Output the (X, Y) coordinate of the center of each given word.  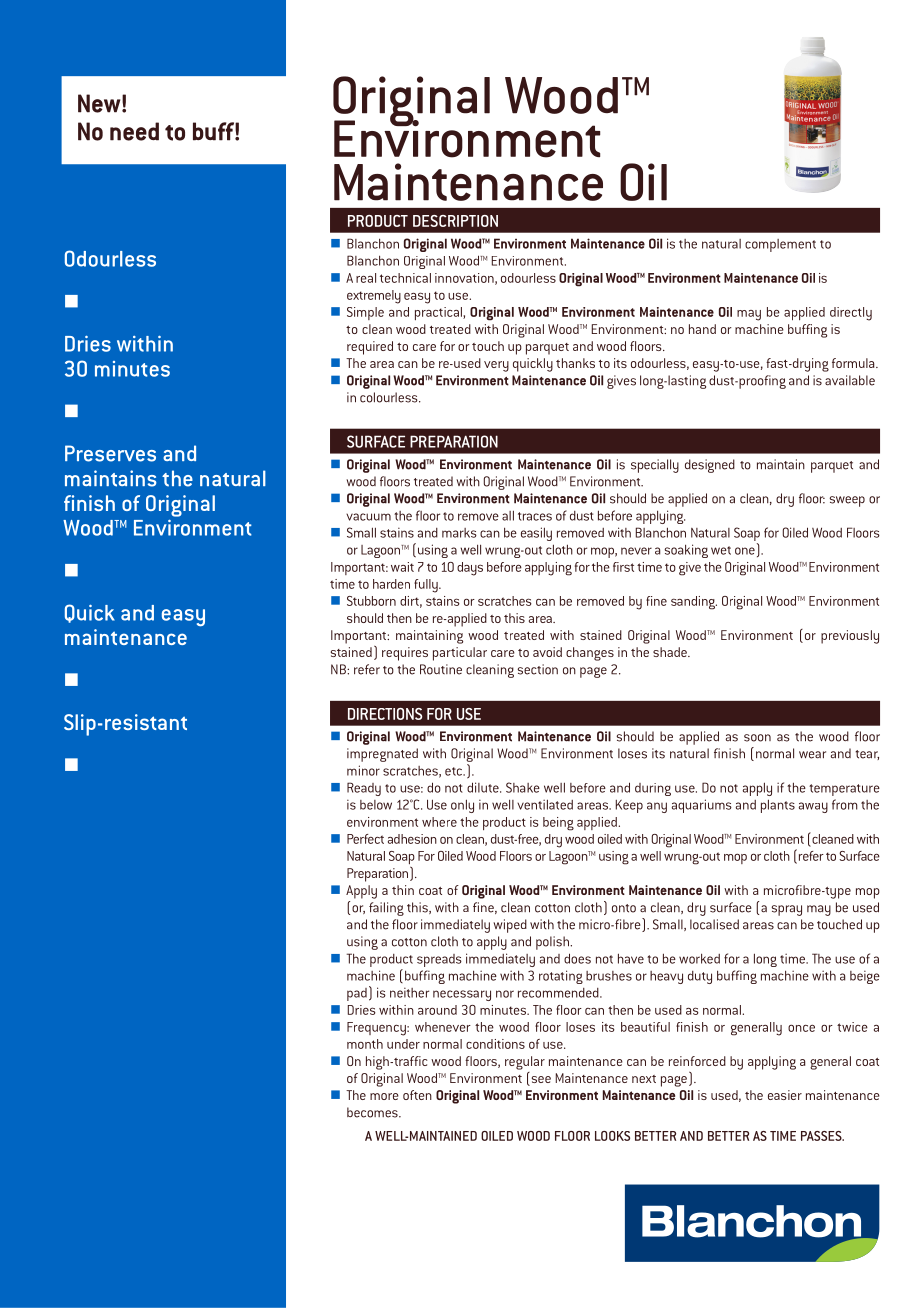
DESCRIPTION (455, 221)
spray (786, 910)
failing (386, 909)
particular (460, 654)
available (850, 380)
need (134, 131)
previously (850, 637)
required (370, 348)
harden (391, 584)
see (540, 1081)
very (496, 366)
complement (780, 245)
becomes (373, 1112)
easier (785, 1095)
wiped (510, 926)
